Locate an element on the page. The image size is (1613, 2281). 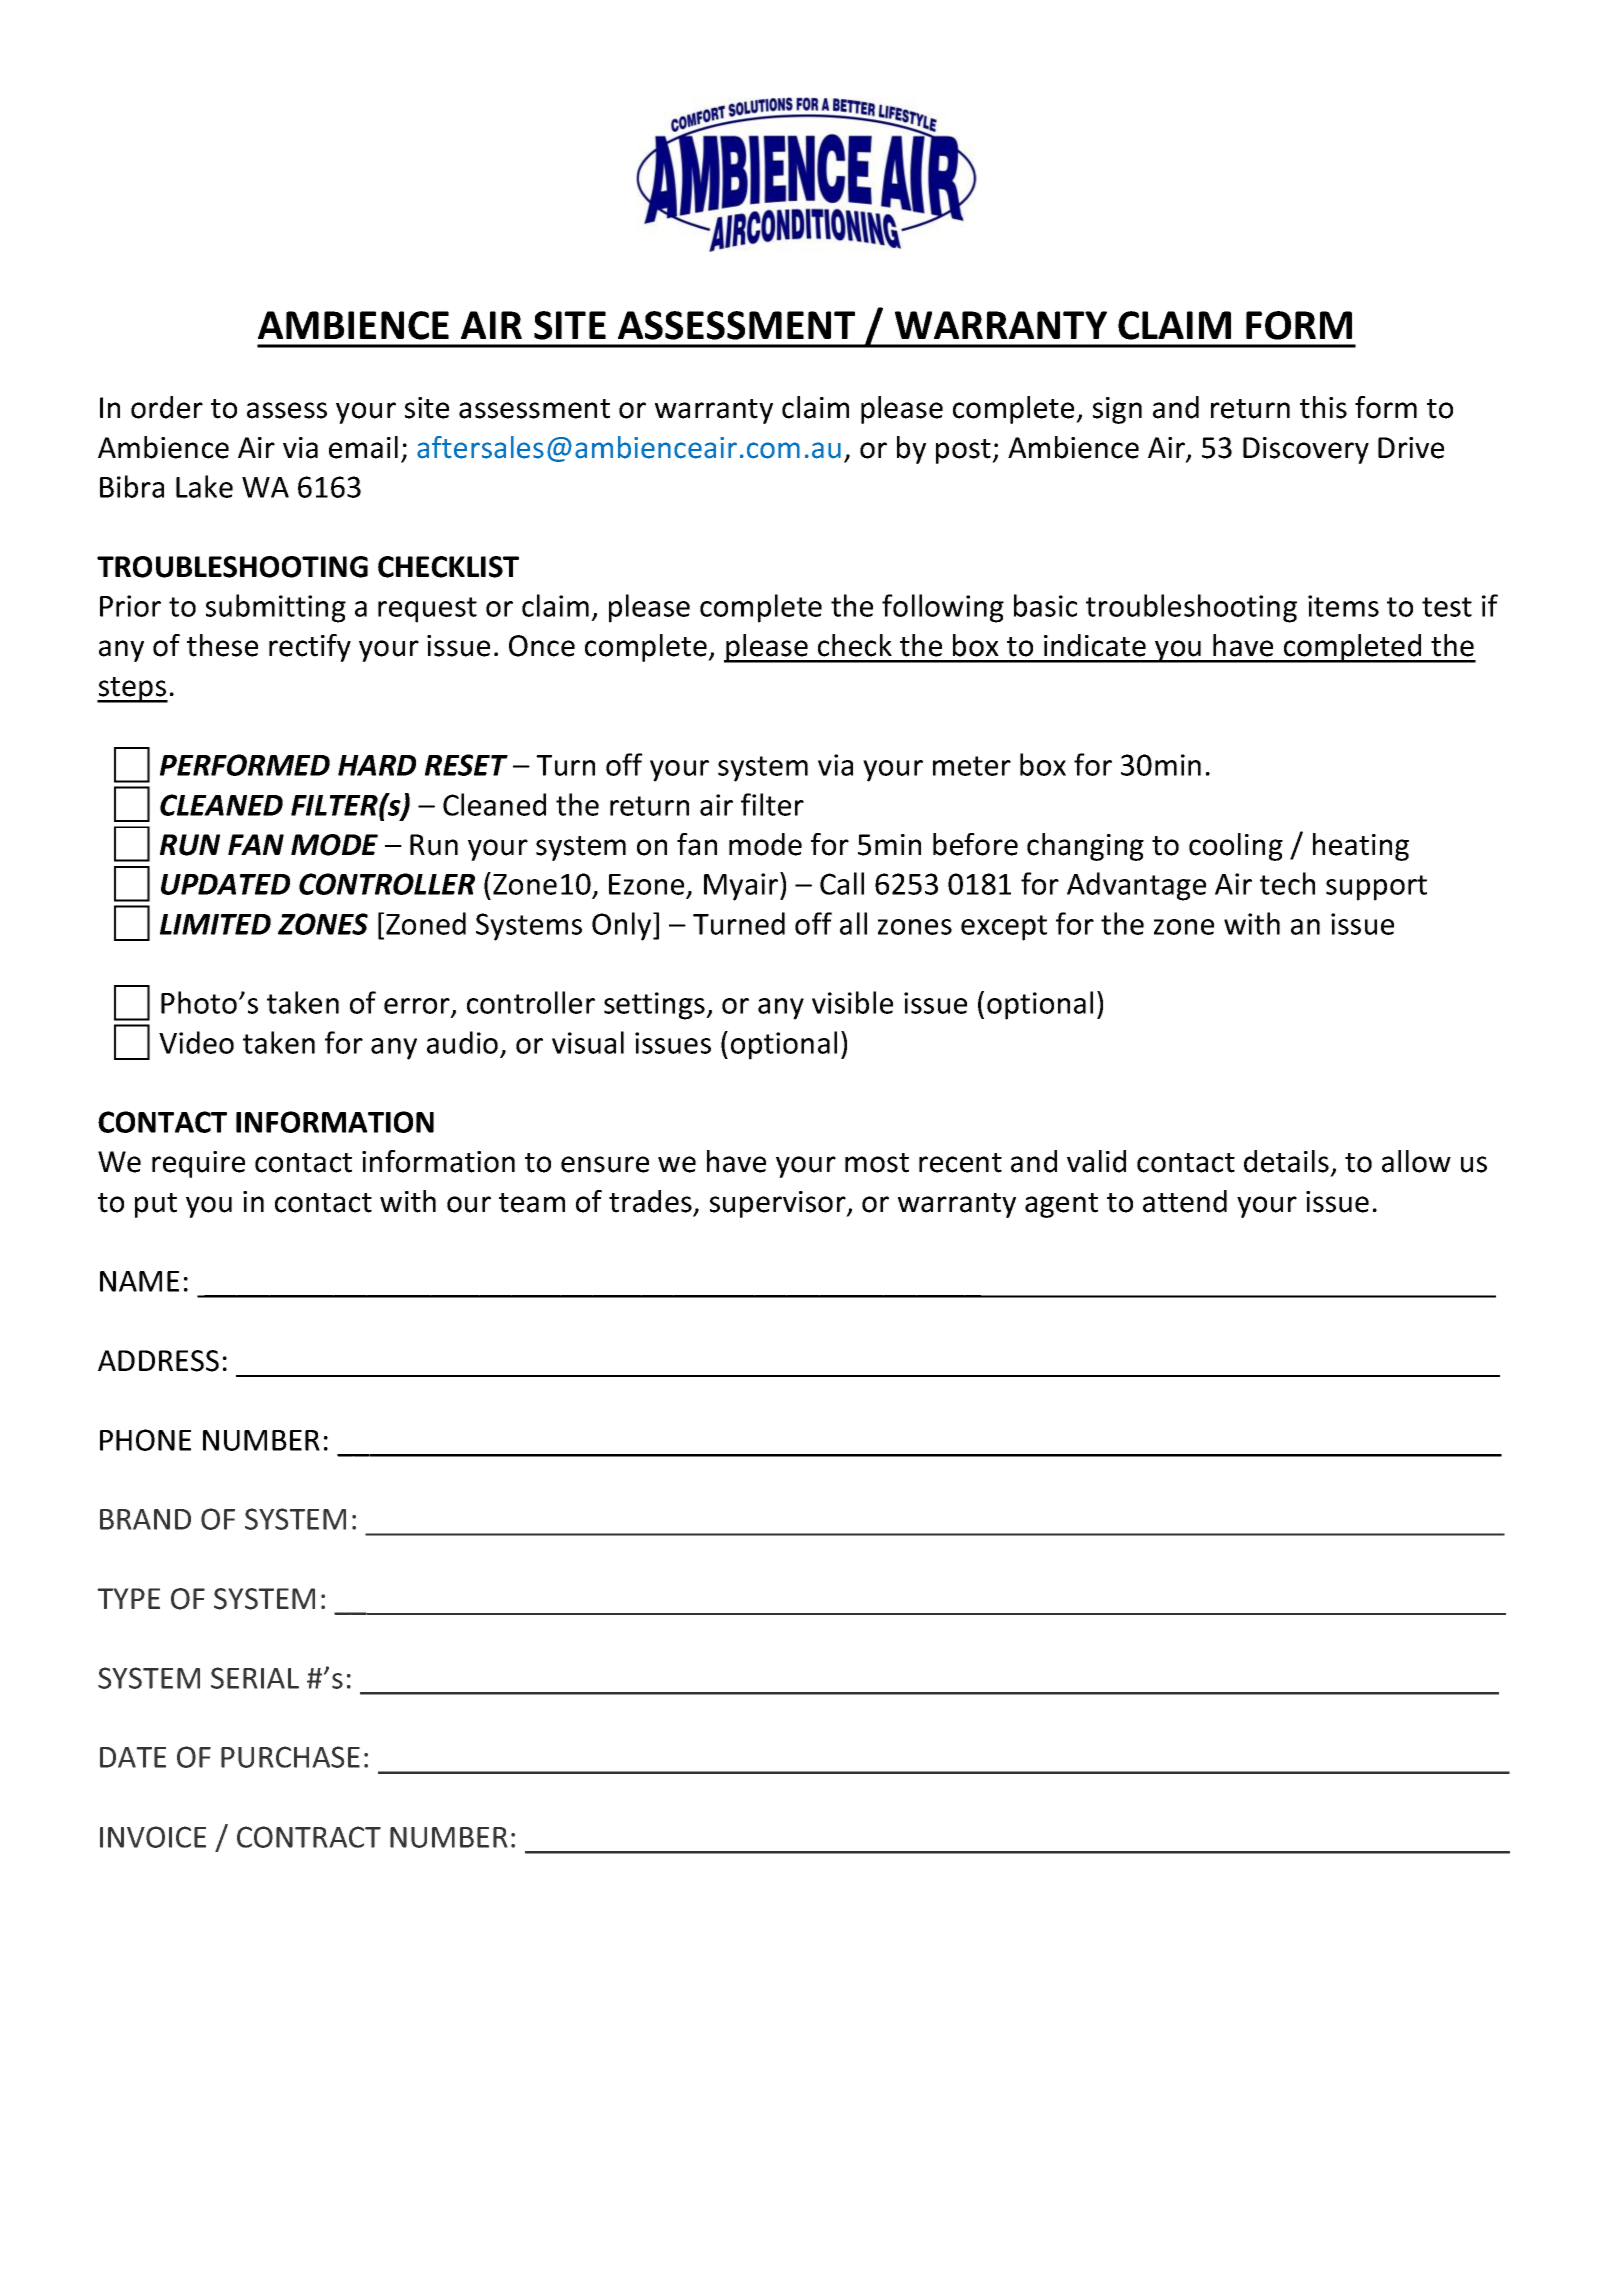
supervisor is located at coordinates (779, 1204).
